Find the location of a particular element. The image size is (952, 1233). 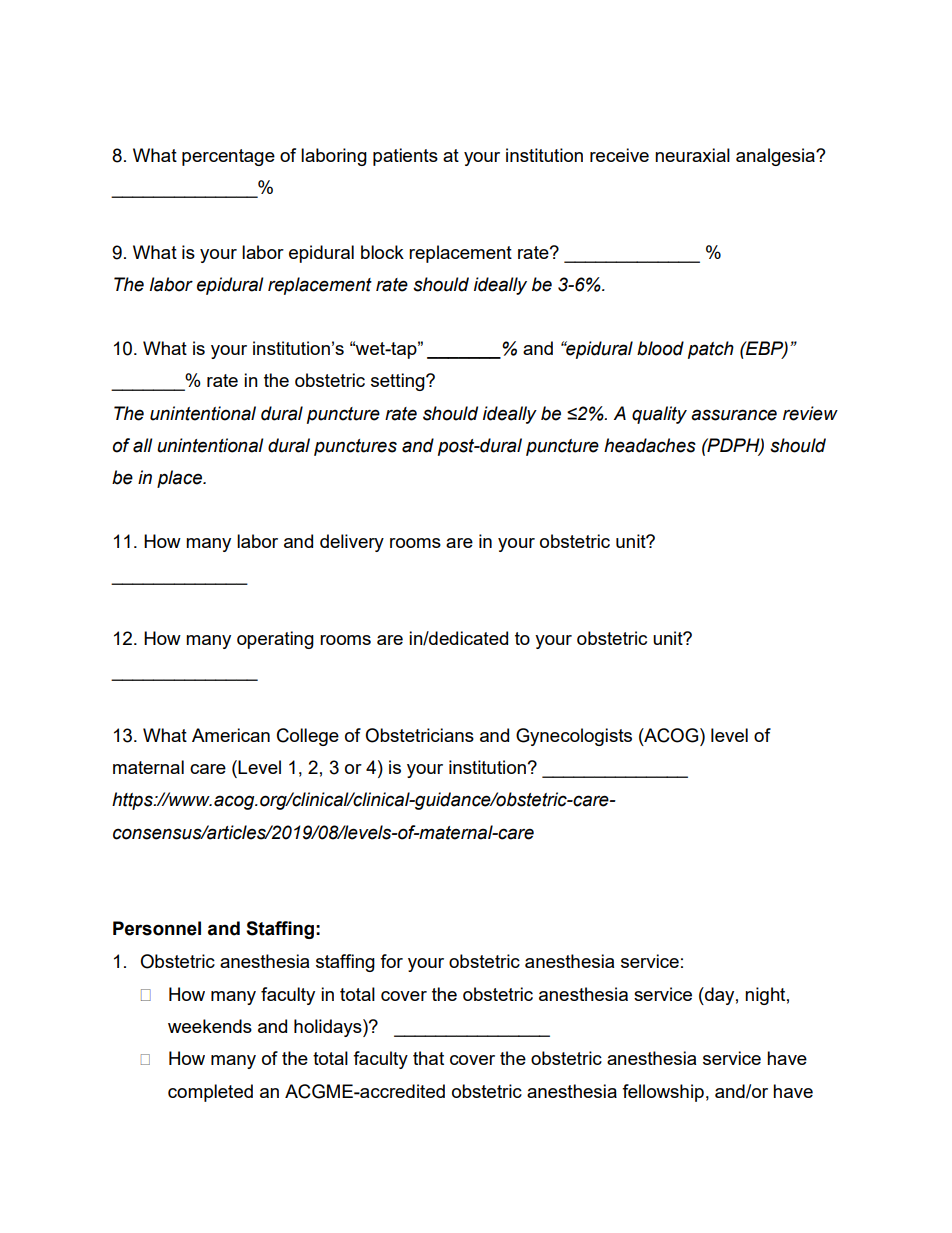

that is located at coordinates (428, 1058).
